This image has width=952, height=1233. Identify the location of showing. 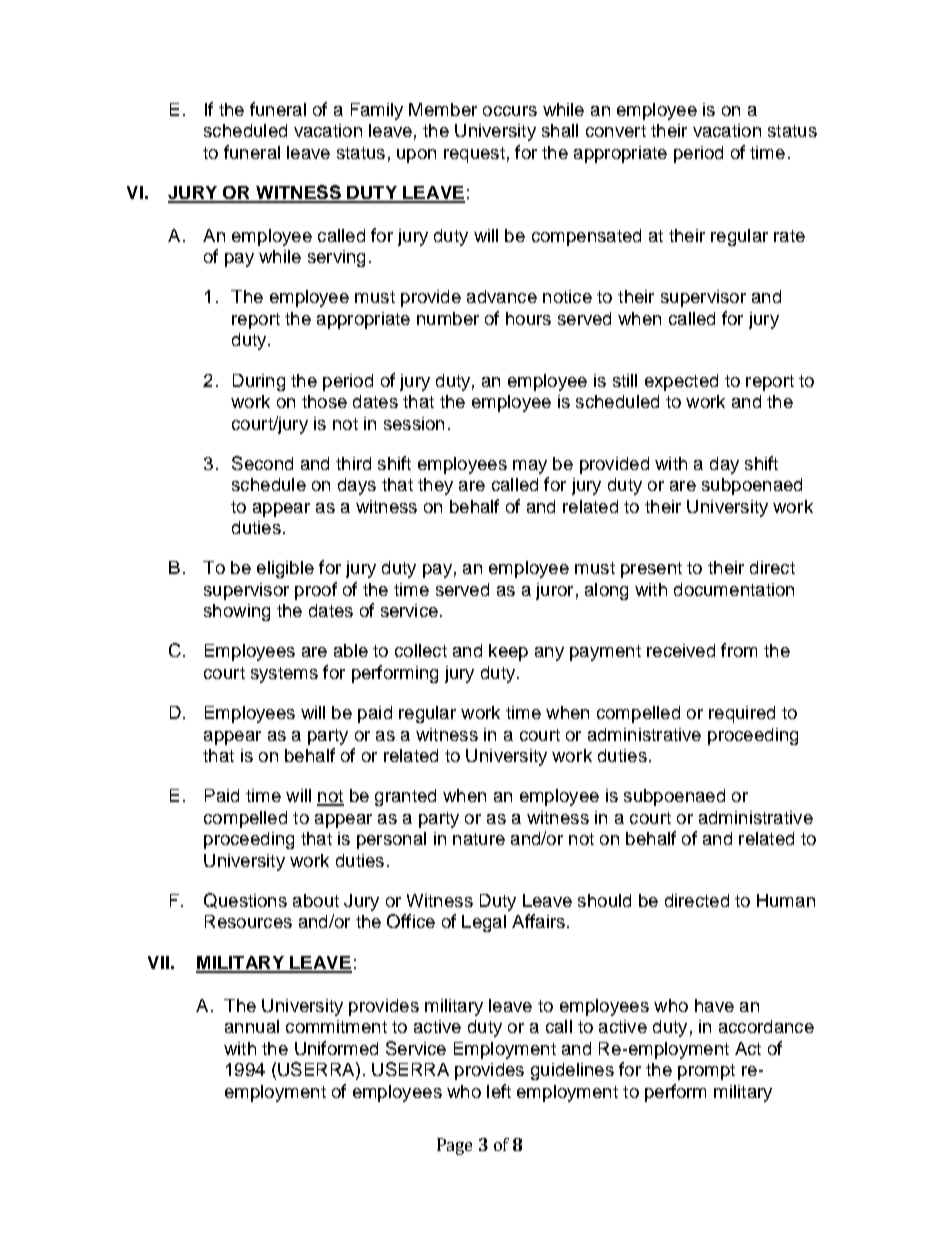
(237, 612).
